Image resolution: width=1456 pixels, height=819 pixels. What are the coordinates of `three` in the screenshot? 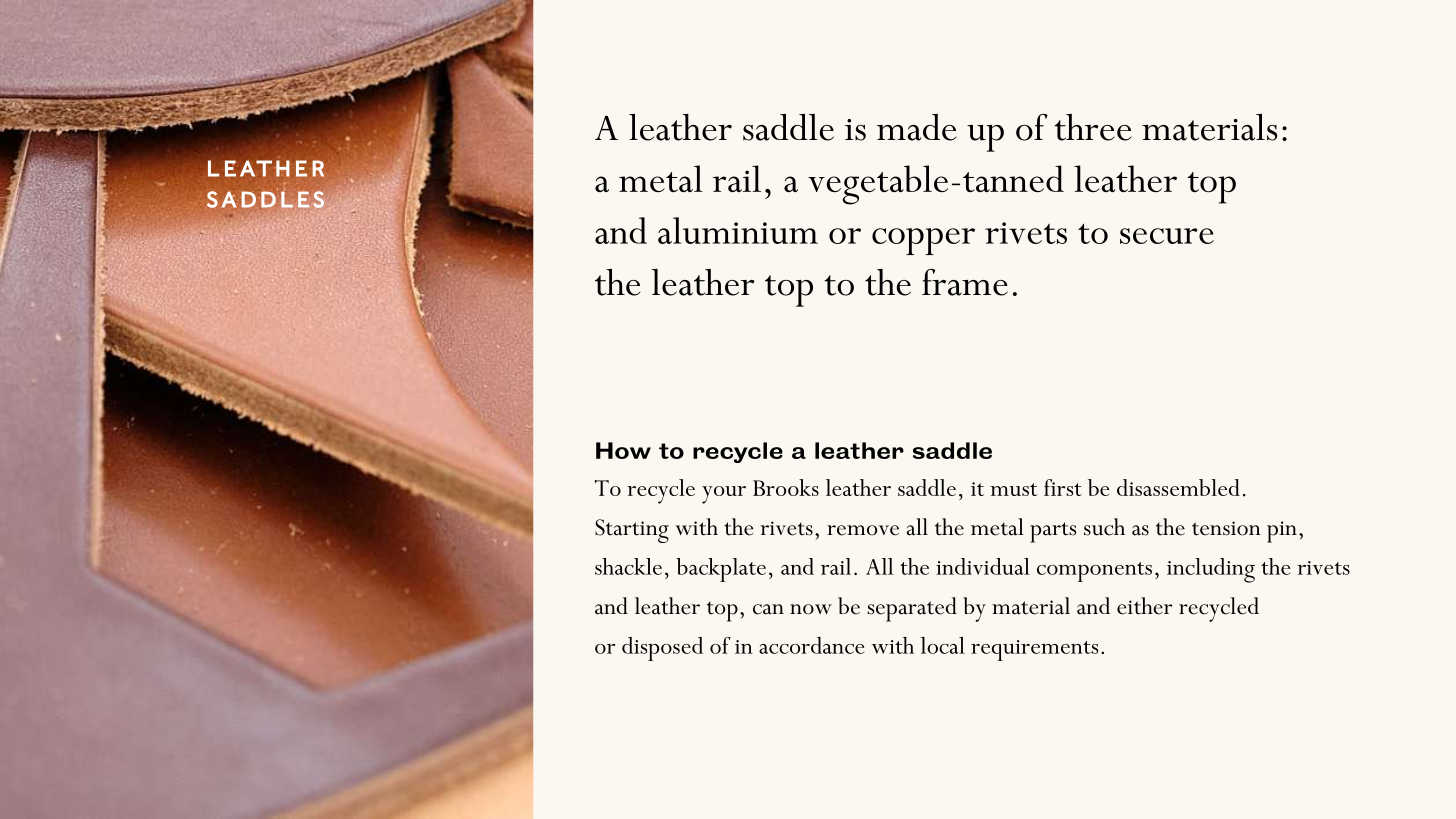 It's located at (1093, 127).
